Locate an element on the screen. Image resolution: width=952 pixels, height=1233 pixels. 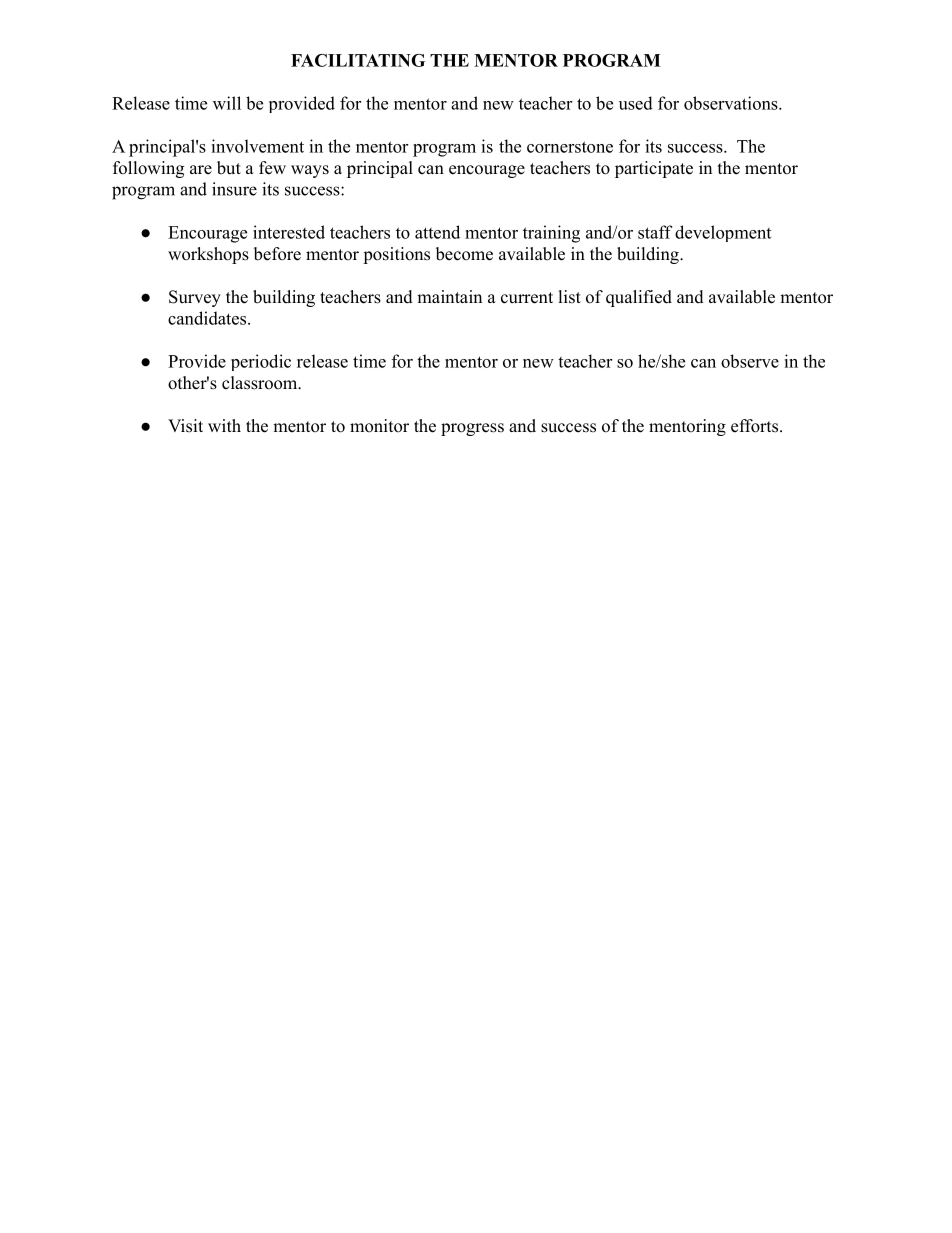
but is located at coordinates (229, 168).
